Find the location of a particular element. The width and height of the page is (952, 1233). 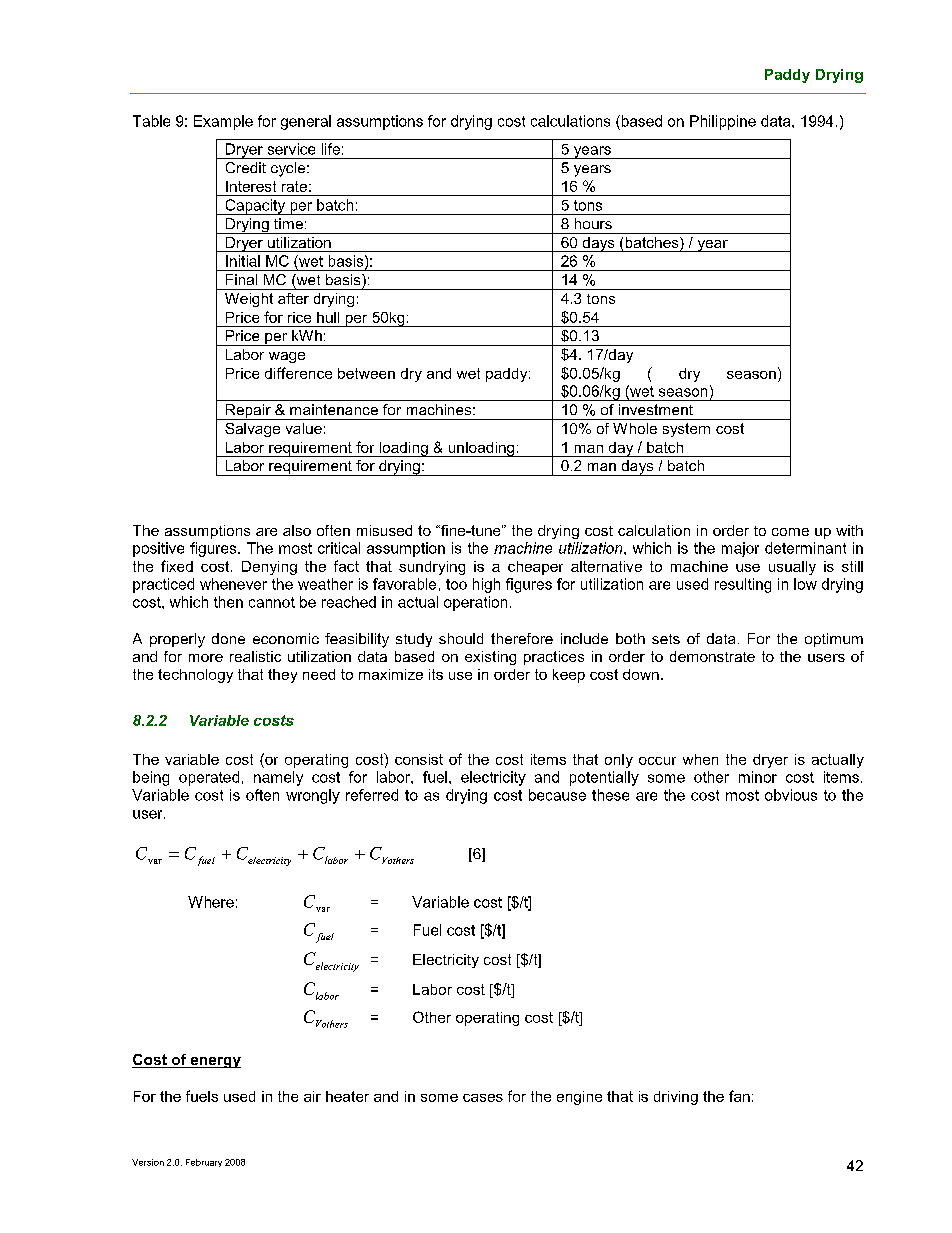

February is located at coordinates (204, 1163).
